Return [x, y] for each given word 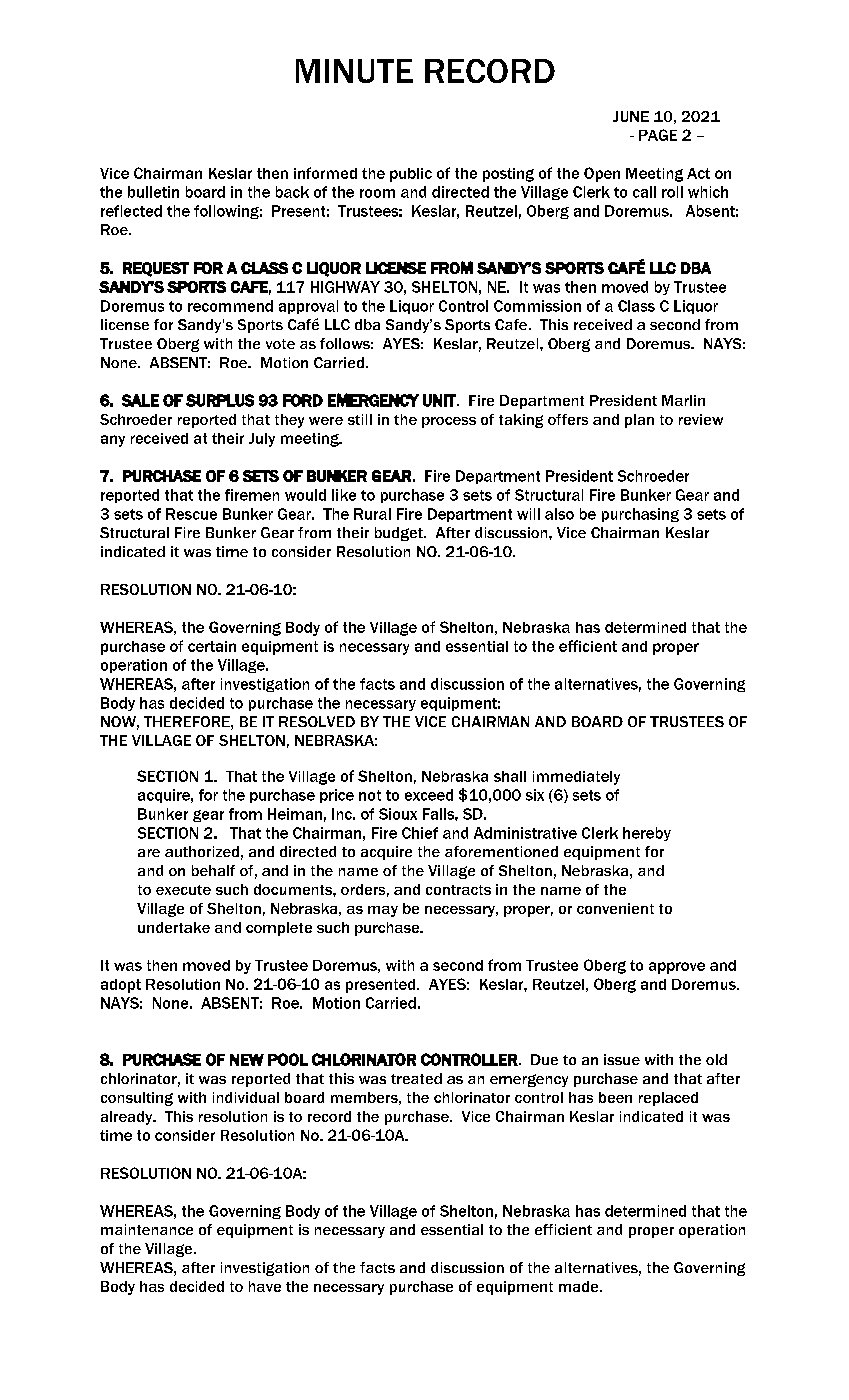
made [580, 1286]
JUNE [631, 116]
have [265, 1286]
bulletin [153, 192]
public [411, 175]
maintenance [147, 1229]
